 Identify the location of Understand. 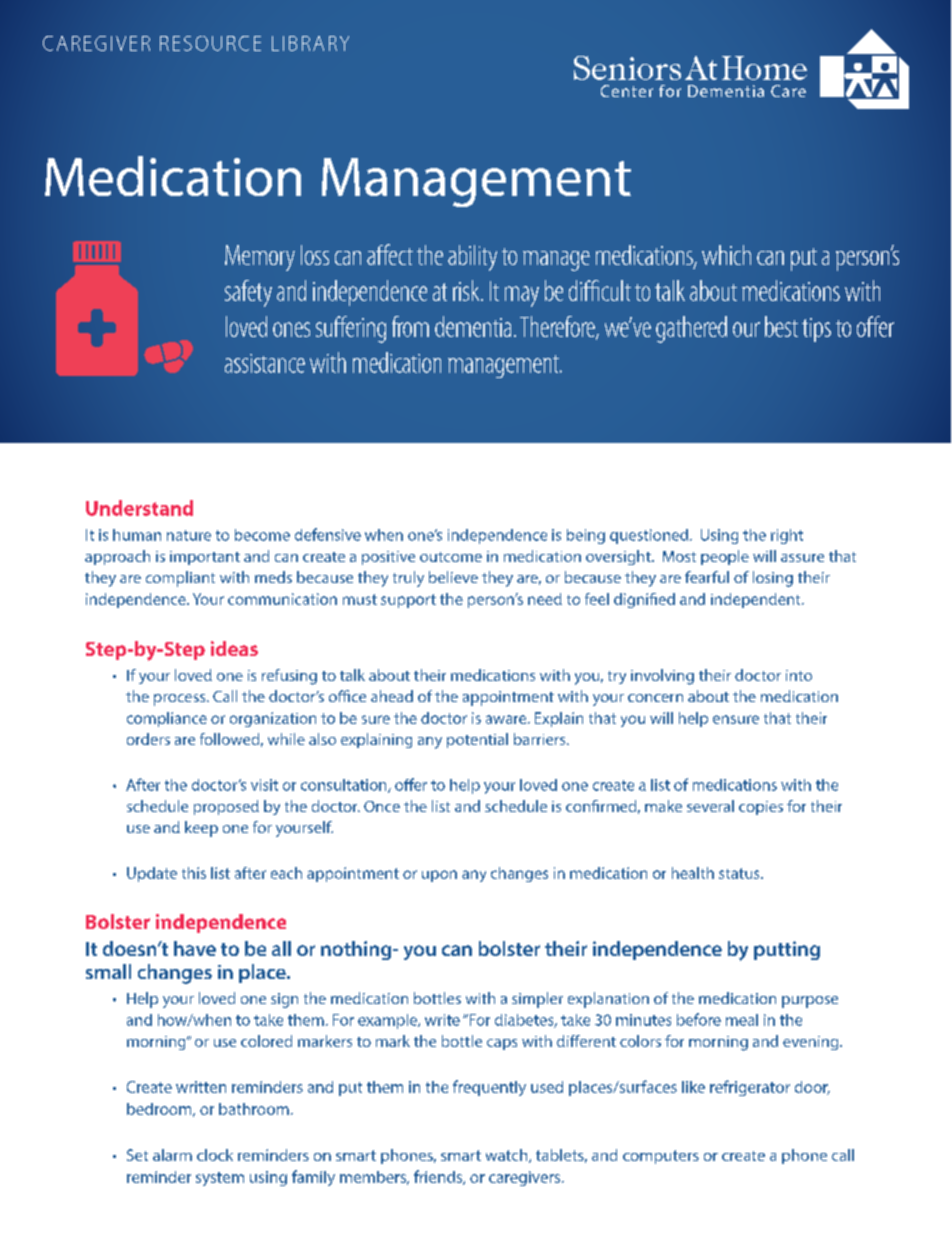
(139, 508).
